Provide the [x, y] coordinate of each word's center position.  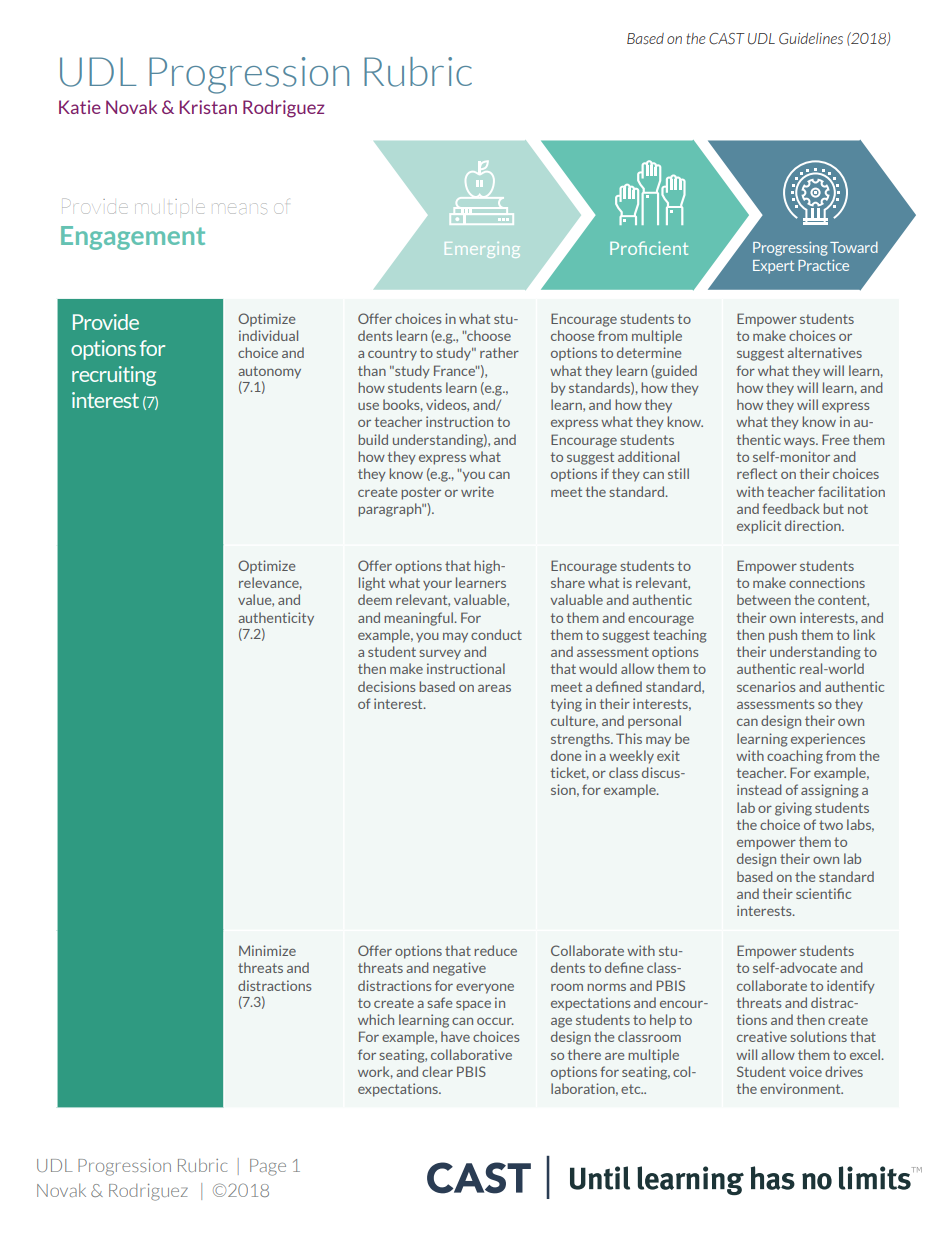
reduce [495, 950]
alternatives [824, 352]
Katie [80, 107]
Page [268, 1167]
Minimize [267, 950]
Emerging [481, 250]
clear [437, 1071]
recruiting [114, 376]
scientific [823, 893]
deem [375, 599]
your [437, 585]
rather [499, 352]
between [764, 599]
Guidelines [811, 39]
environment [801, 1088]
